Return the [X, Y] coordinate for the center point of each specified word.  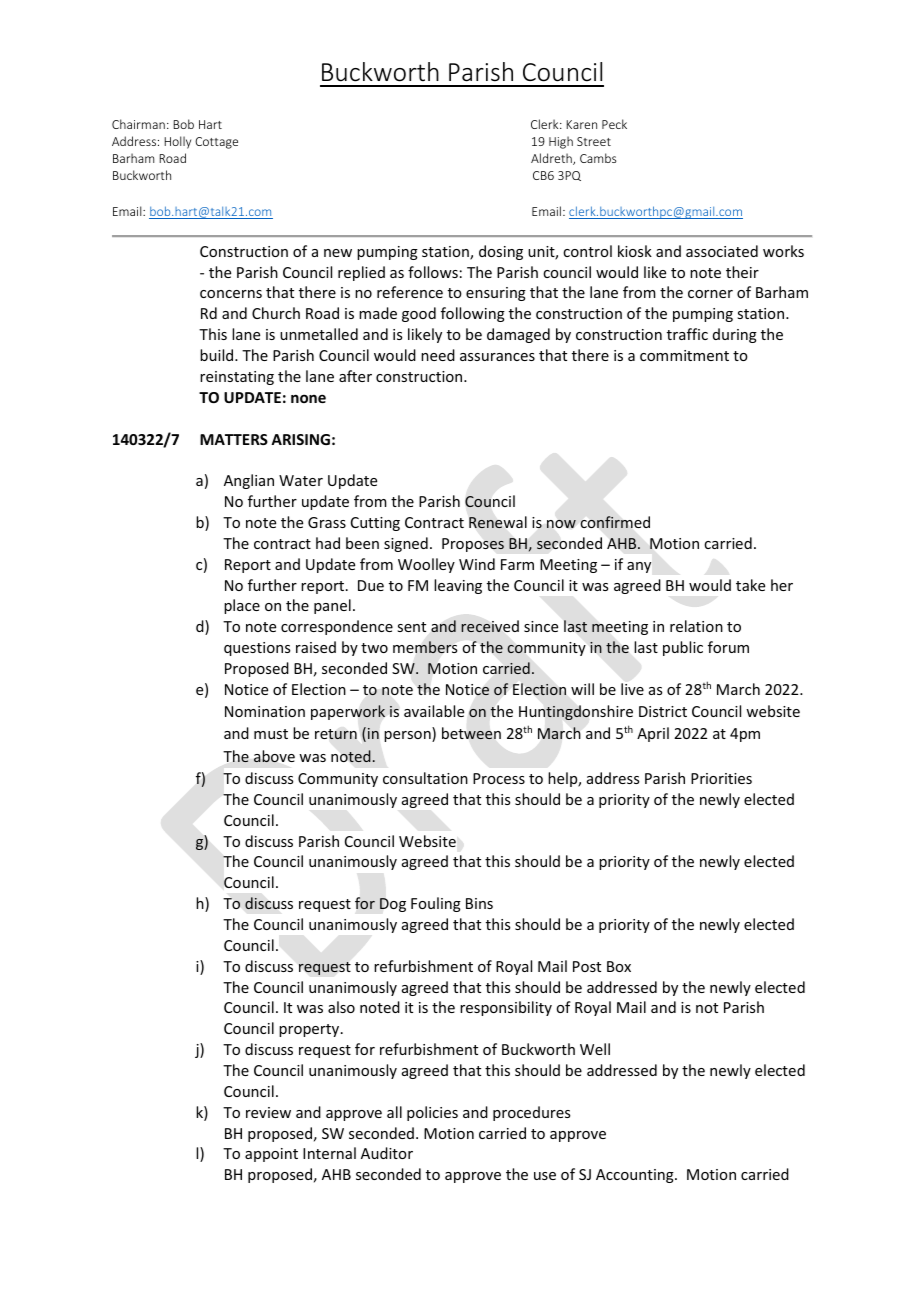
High [561, 142]
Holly [177, 142]
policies [432, 1113]
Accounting [636, 1176]
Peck [614, 124]
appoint [271, 1155]
